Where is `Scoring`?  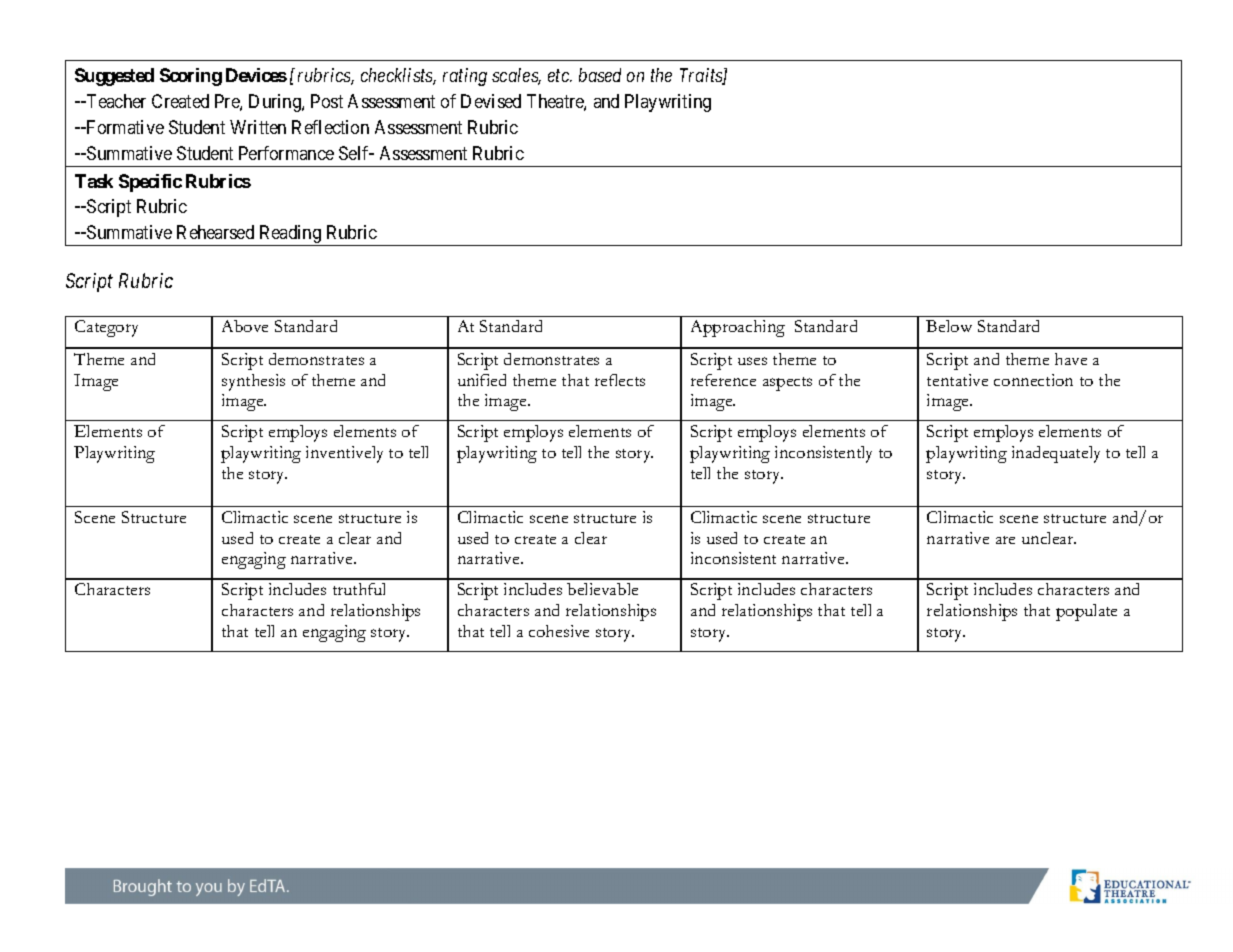
Scoring is located at coordinates (191, 77).
